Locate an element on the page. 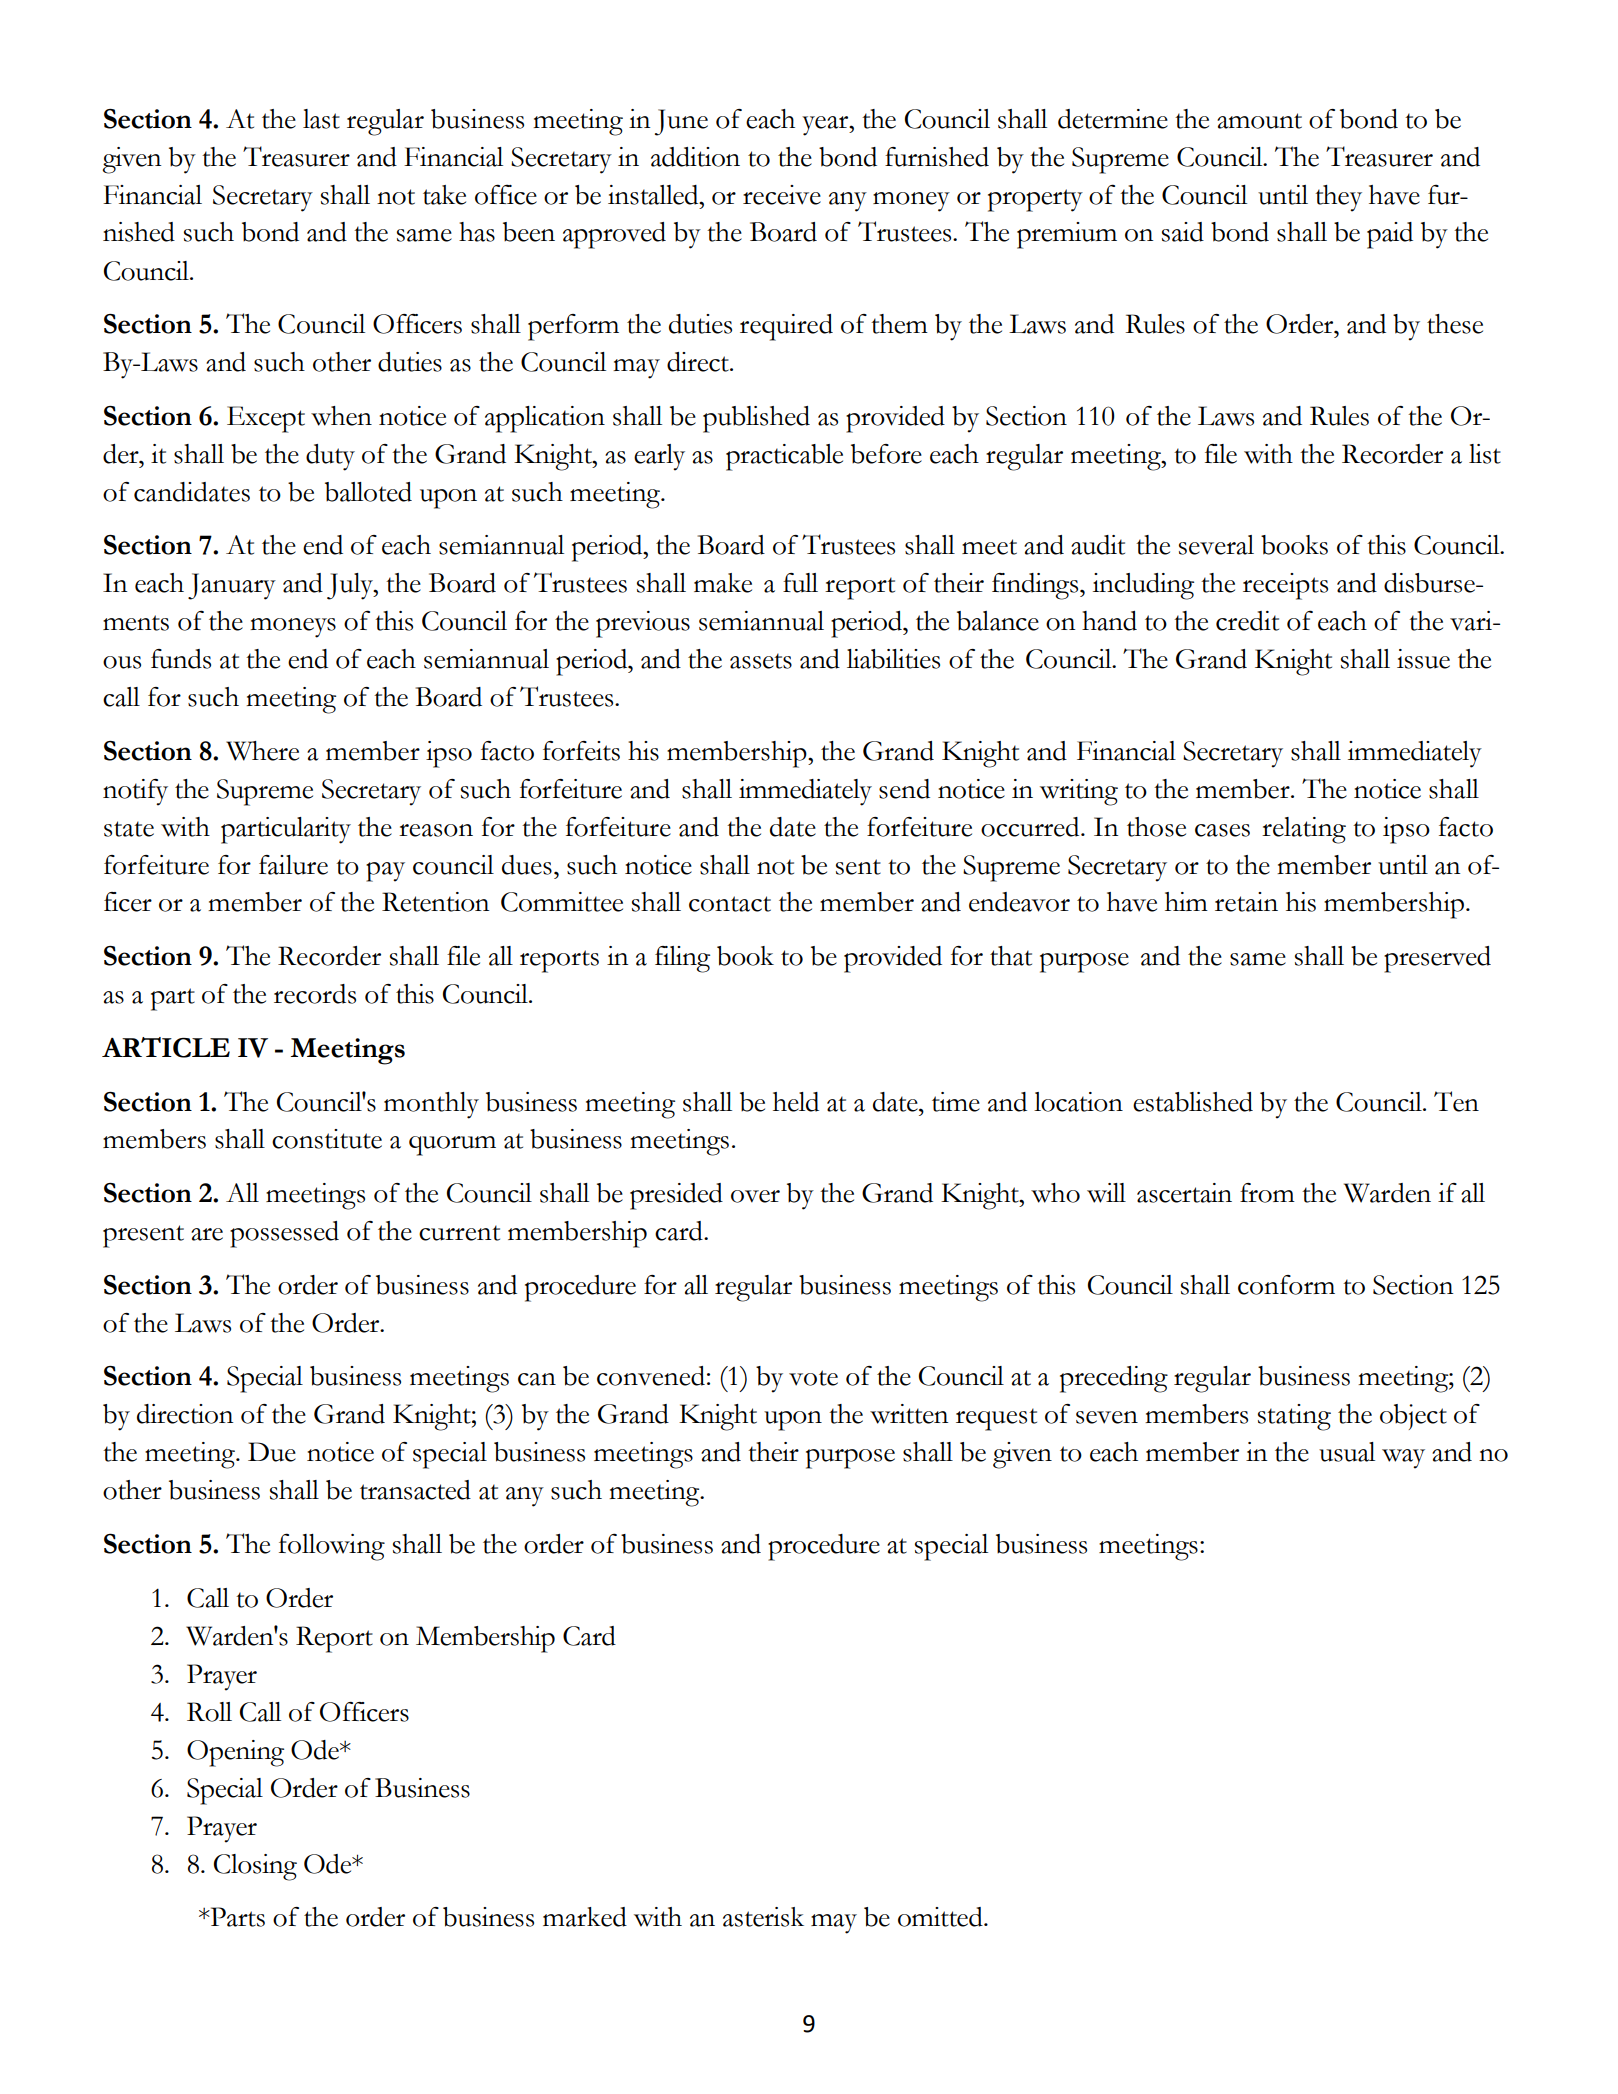 This page has height=2094, width=1618. duty is located at coordinates (330, 457).
